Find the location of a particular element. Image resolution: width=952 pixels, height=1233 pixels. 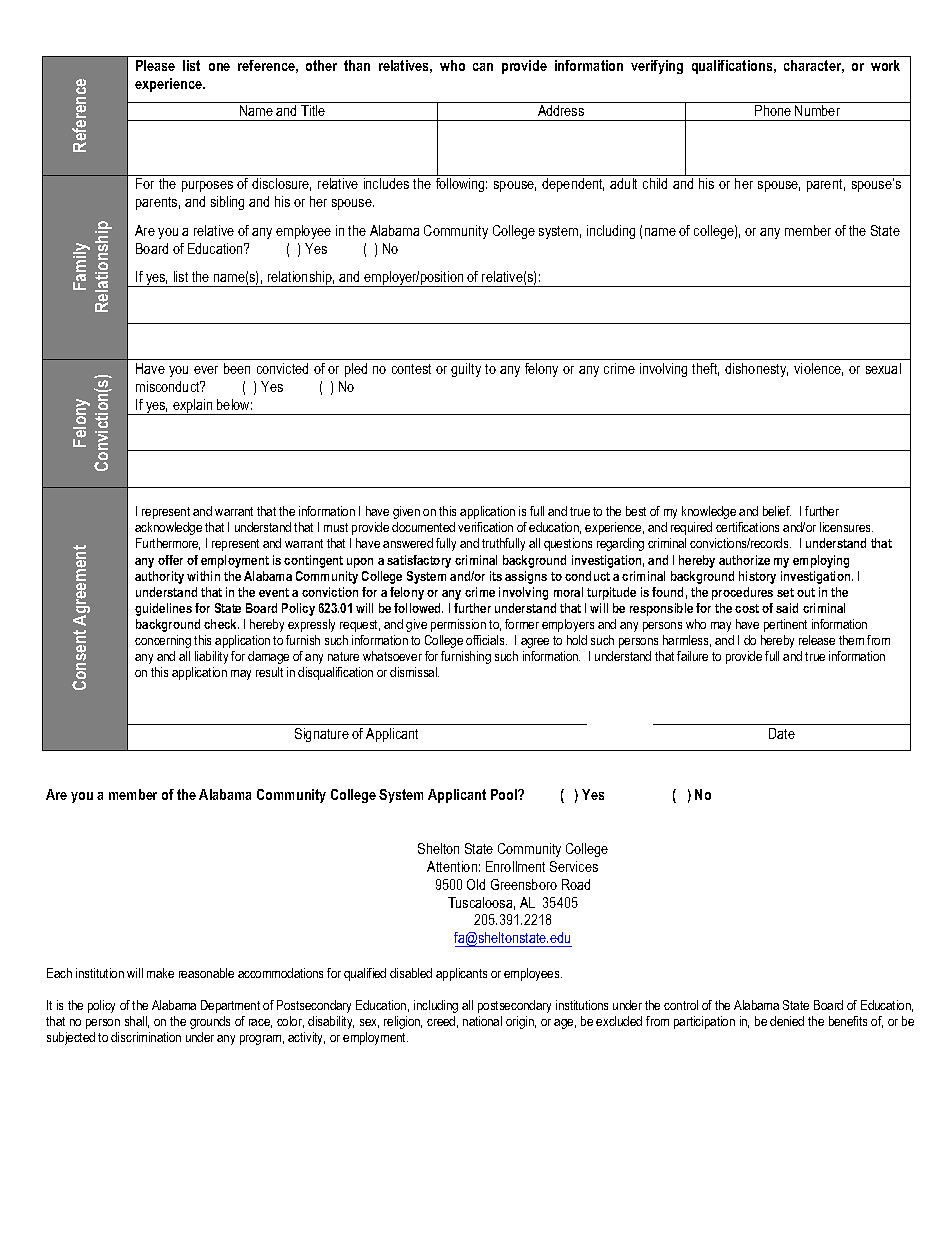

work is located at coordinates (885, 65).
